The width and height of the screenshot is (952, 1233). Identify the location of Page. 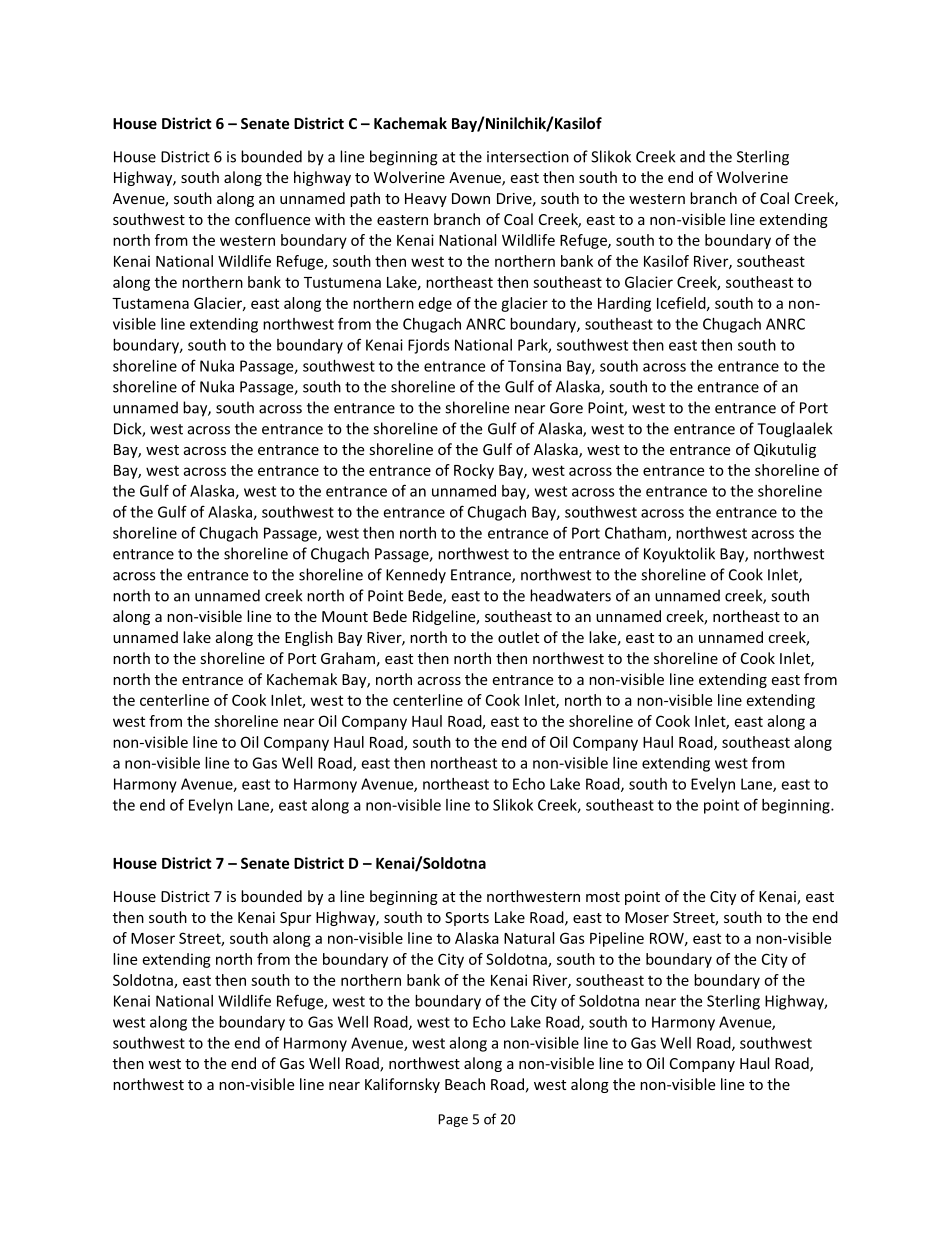
(453, 1120).
